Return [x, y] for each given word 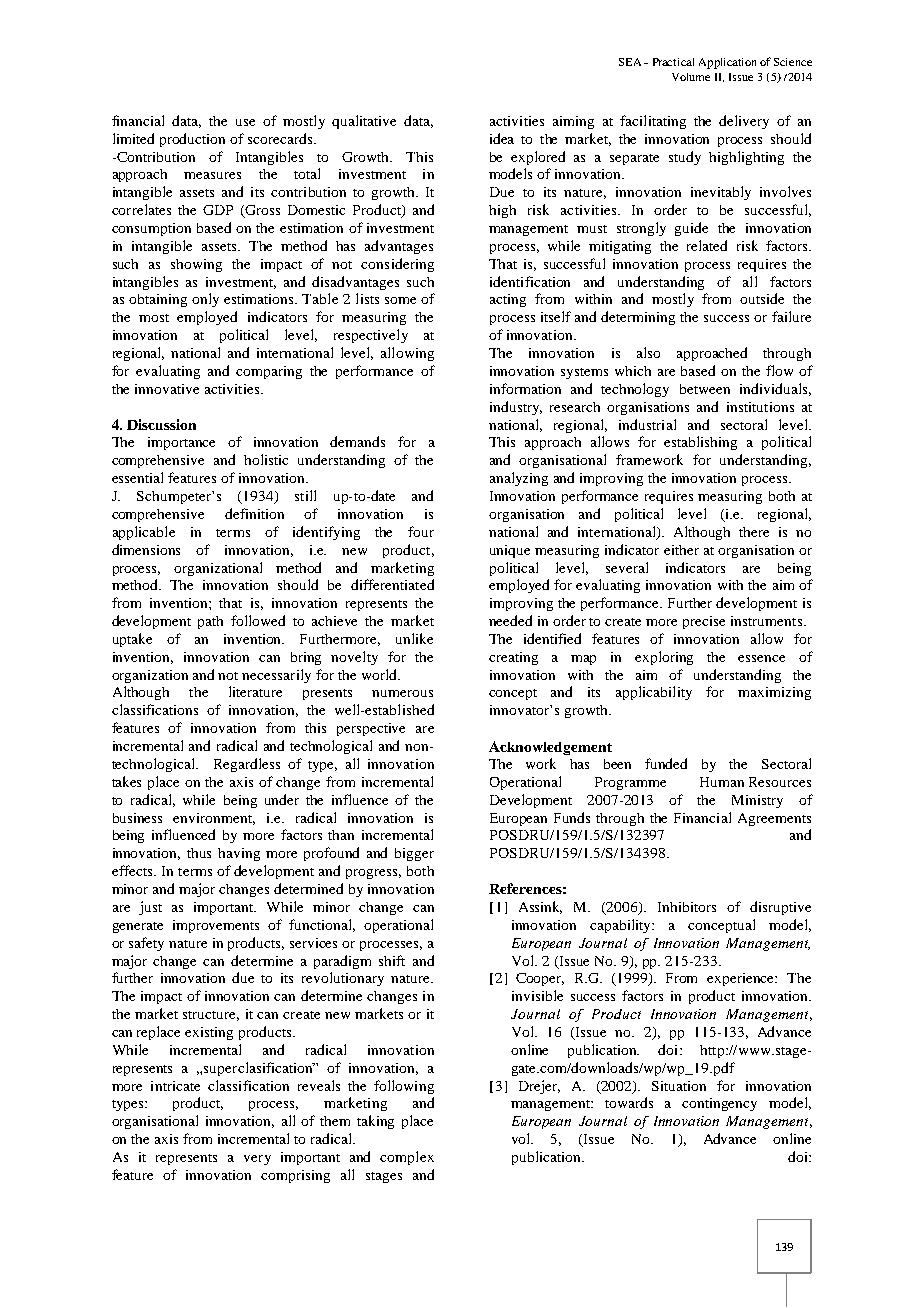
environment [214, 819]
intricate [175, 1086]
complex [407, 1158]
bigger [414, 854]
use [245, 122]
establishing [700, 443]
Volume [691, 77]
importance [181, 443]
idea [502, 138]
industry [516, 408]
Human [722, 782]
